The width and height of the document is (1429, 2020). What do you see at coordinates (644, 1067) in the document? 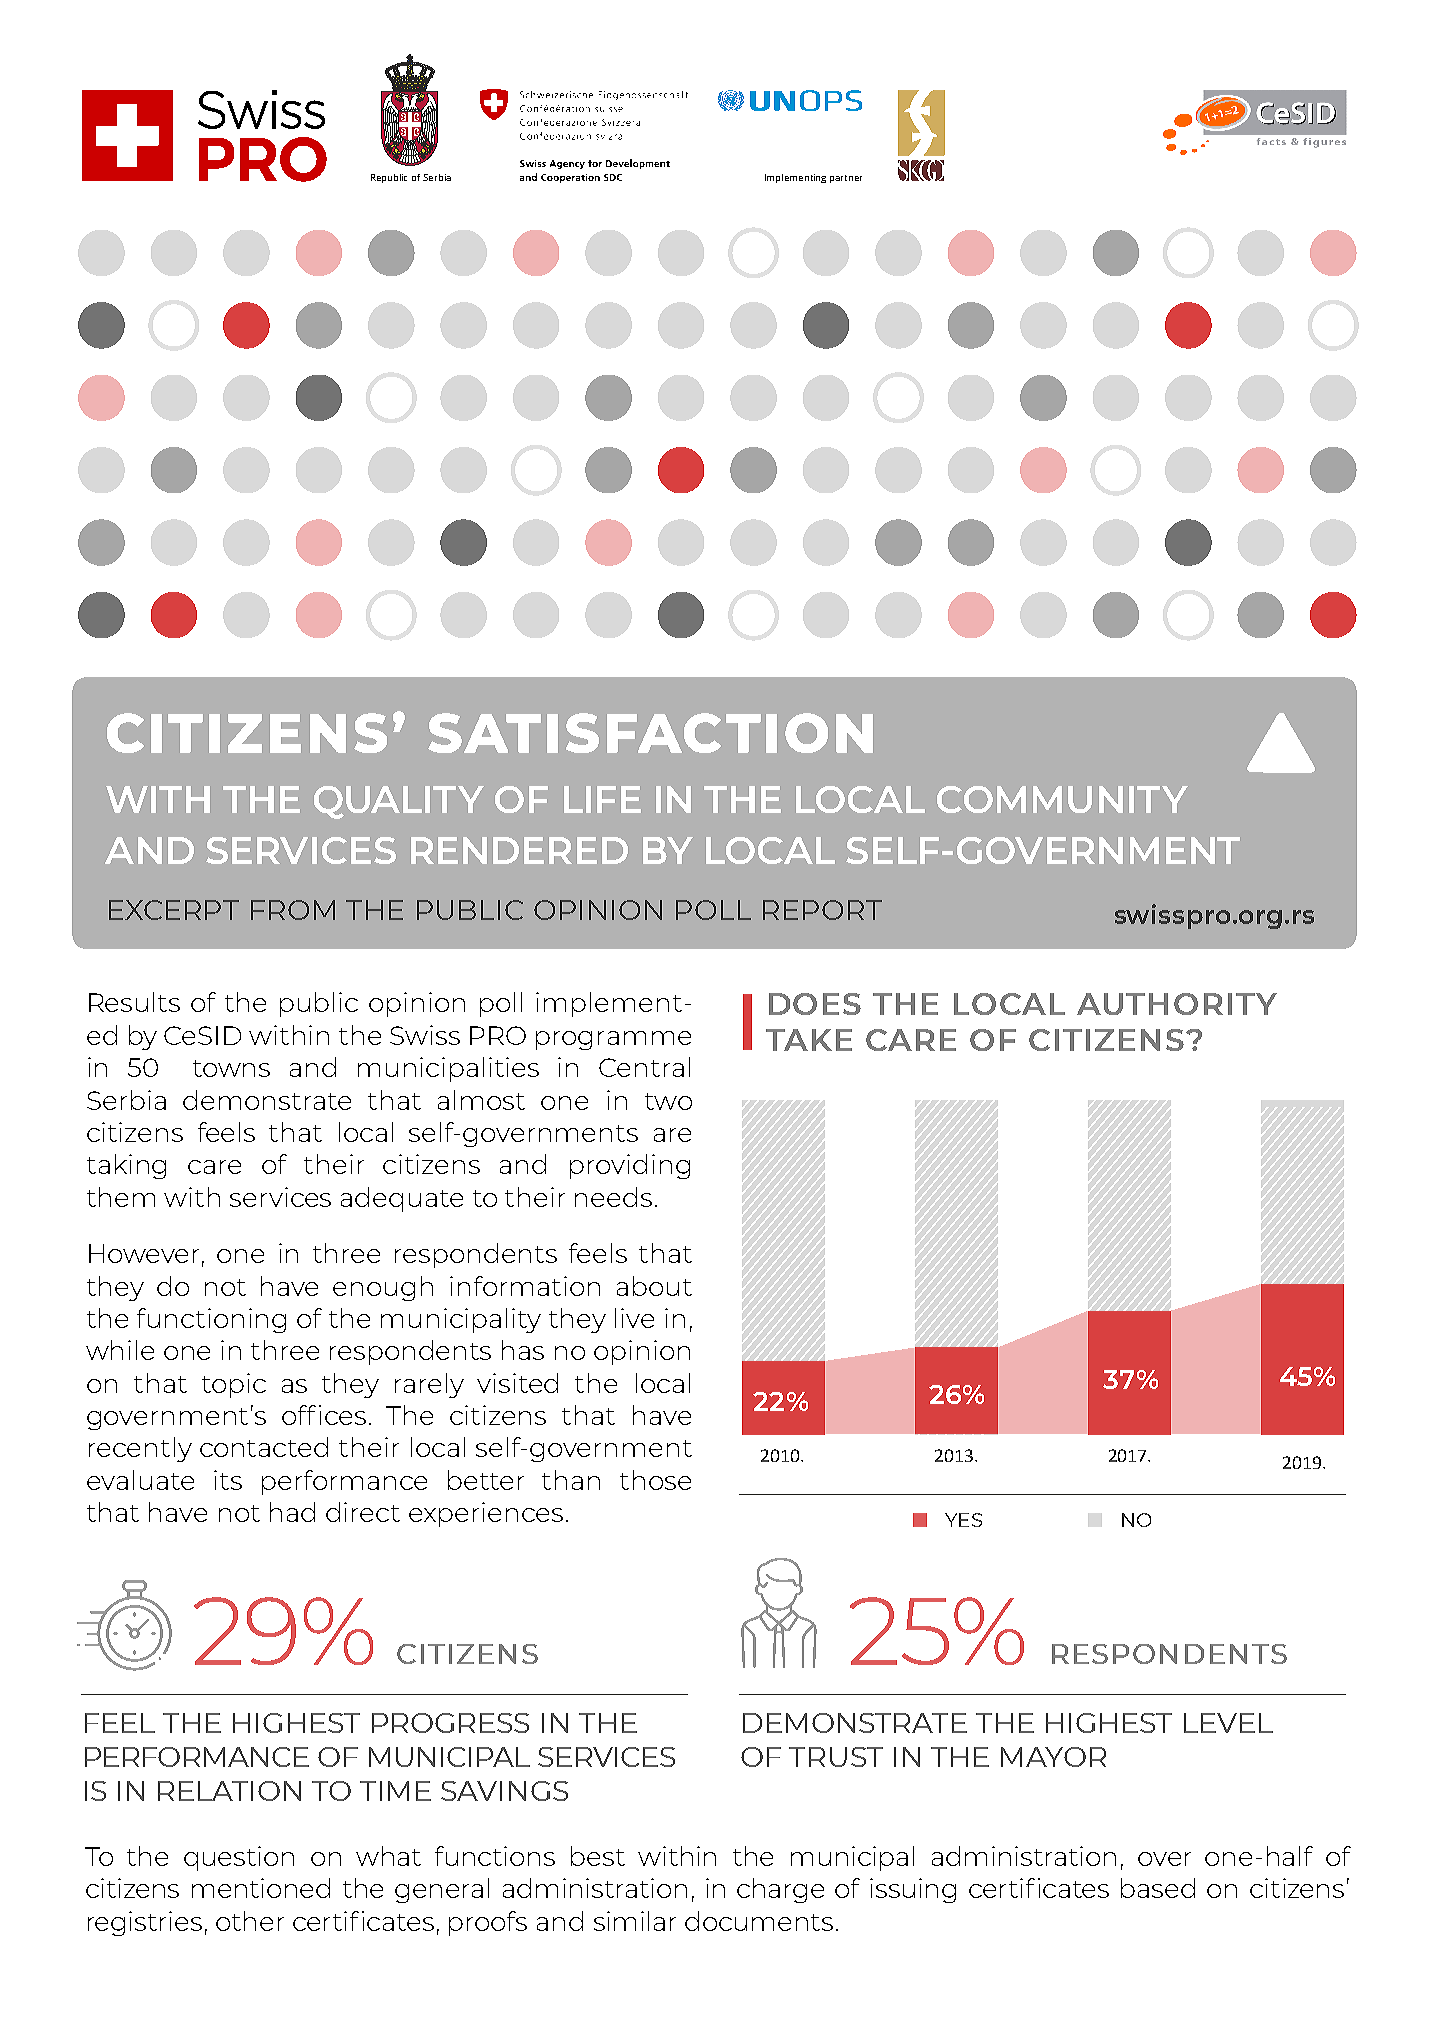
I see `Central` at bounding box center [644, 1067].
